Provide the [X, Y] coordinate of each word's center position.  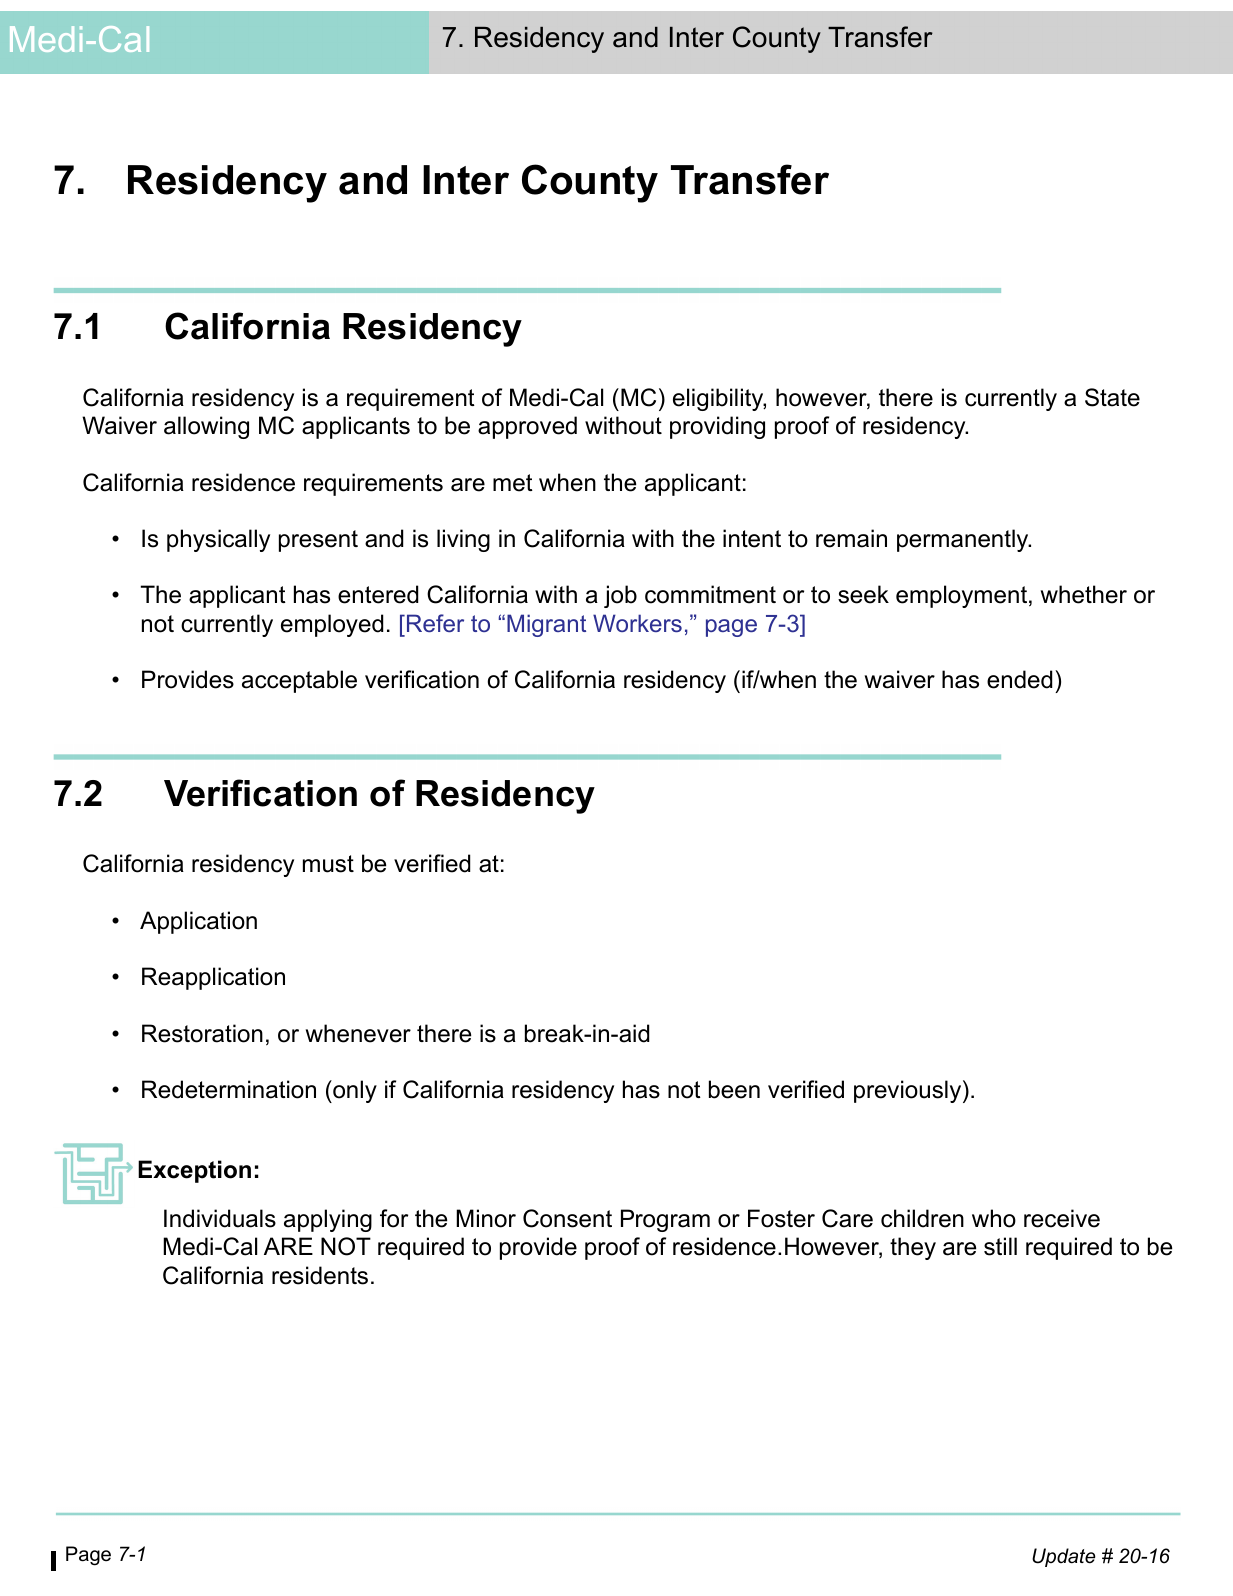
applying [328, 1220]
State [1112, 397]
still [1000, 1246]
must [328, 864]
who [994, 1218]
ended [1019, 679]
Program [665, 1220]
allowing [206, 427]
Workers [637, 623]
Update [1064, 1557]
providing [717, 427]
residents [320, 1275]
